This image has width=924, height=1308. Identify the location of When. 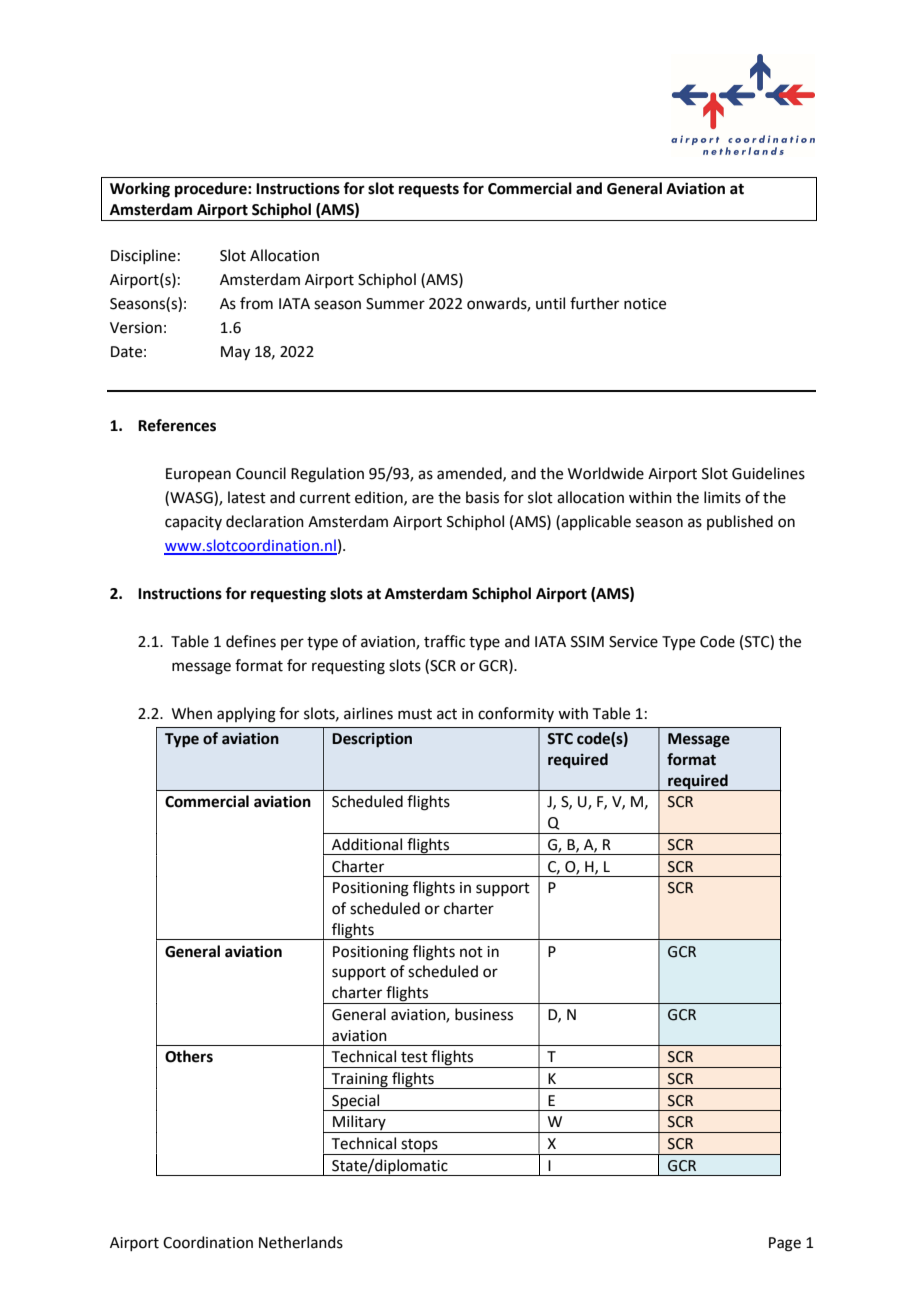
(192, 713).
